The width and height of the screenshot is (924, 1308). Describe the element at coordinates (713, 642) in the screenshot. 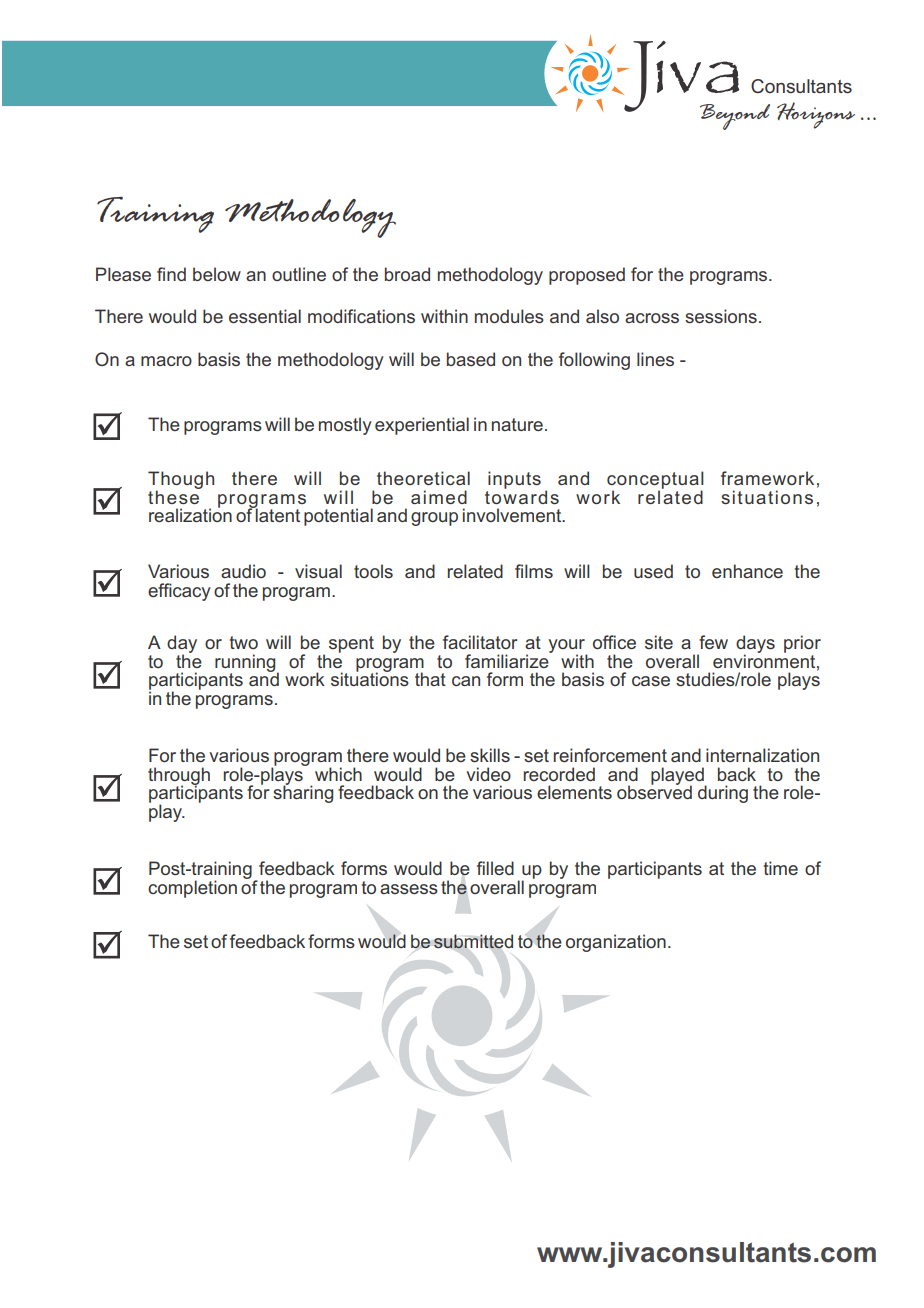

I see `few` at that location.
